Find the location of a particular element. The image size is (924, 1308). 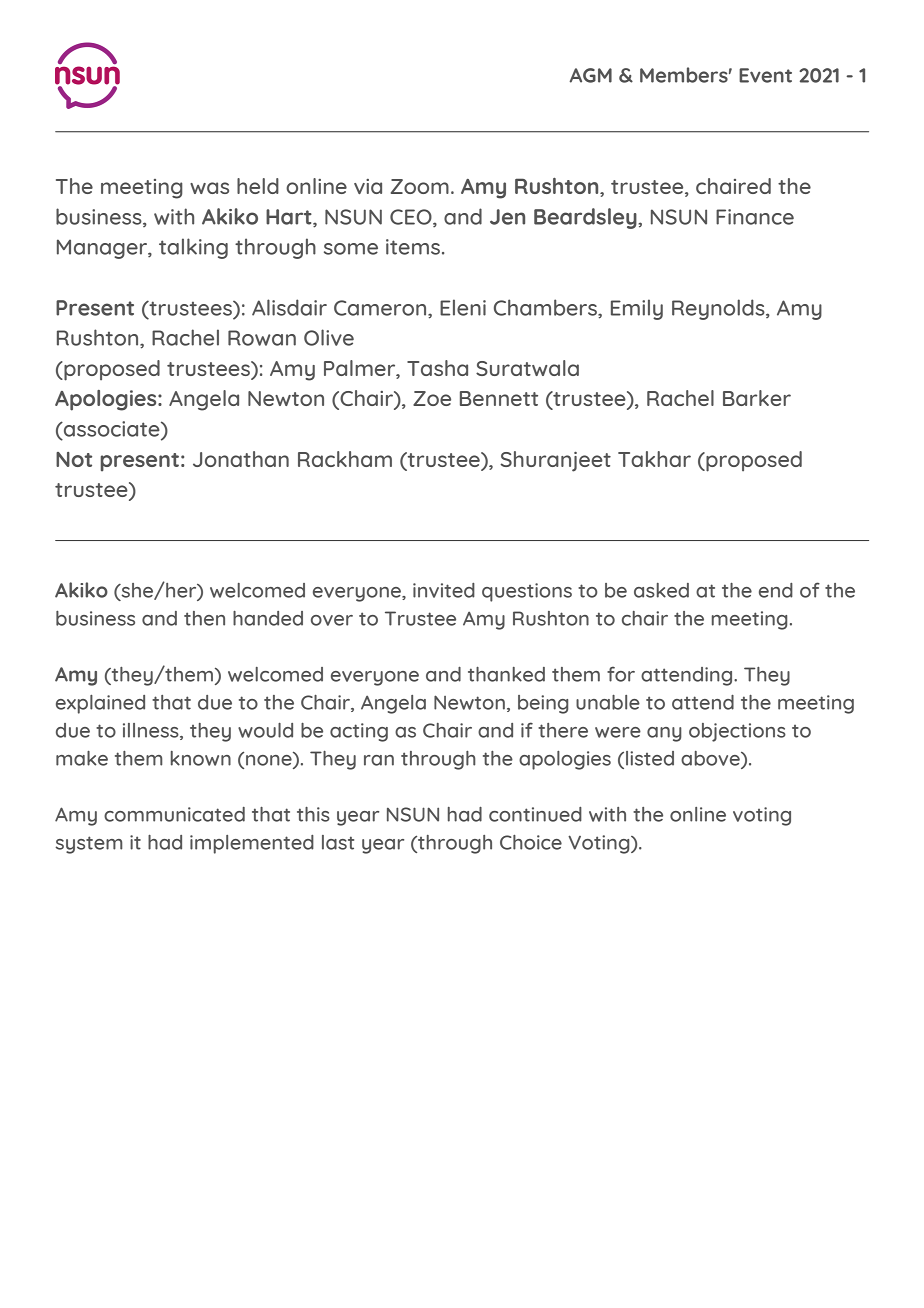

Rowan is located at coordinates (262, 338).
